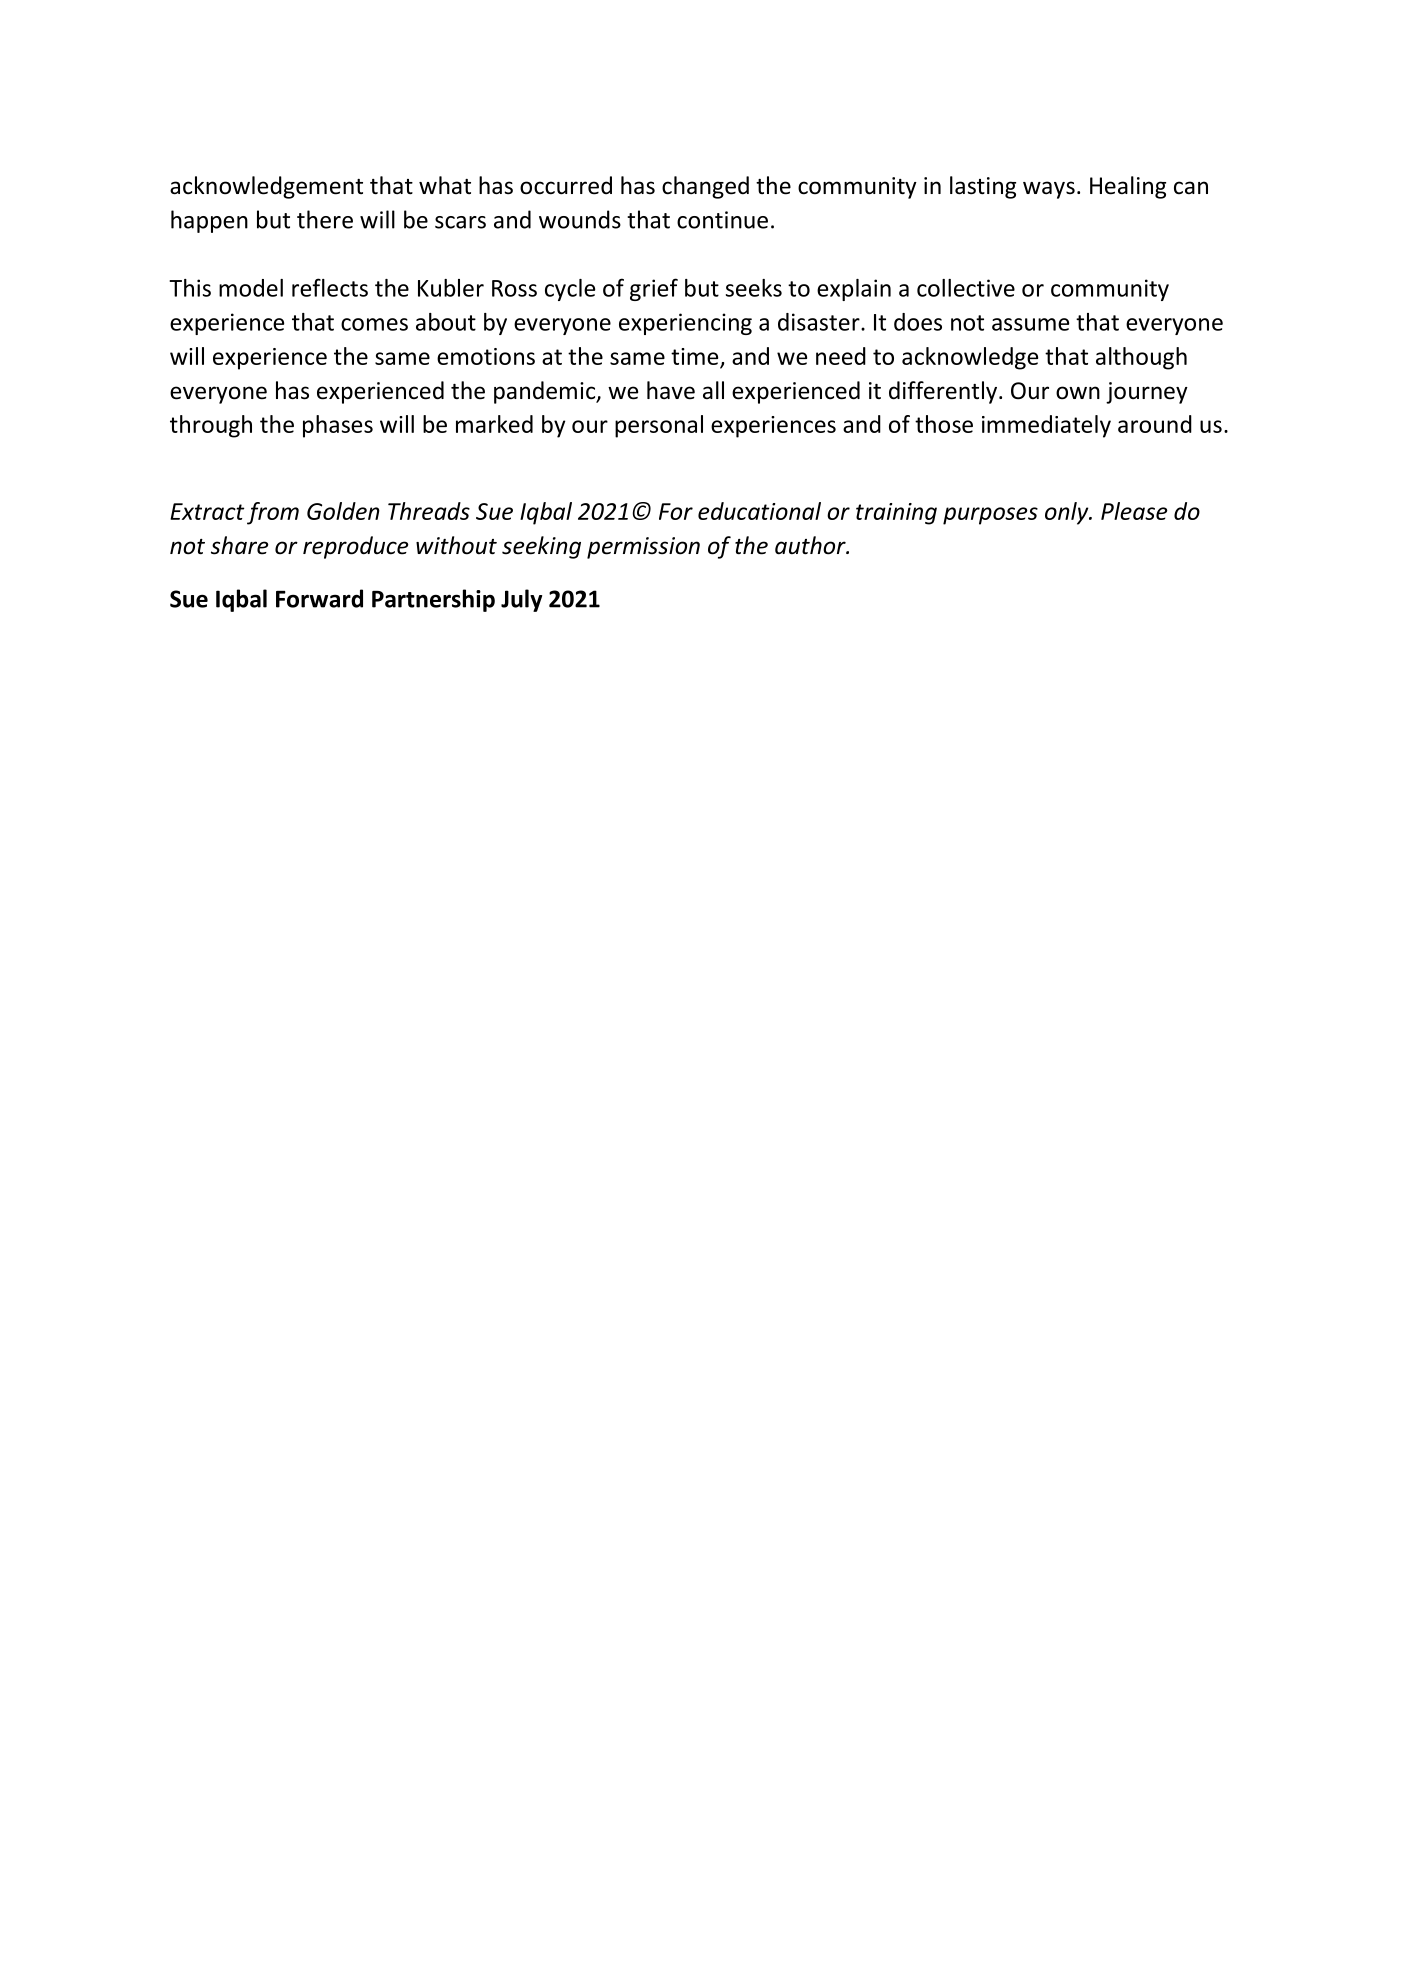 The image size is (1401, 1982). Describe the element at coordinates (705, 187) in the image. I see `changed` at that location.
